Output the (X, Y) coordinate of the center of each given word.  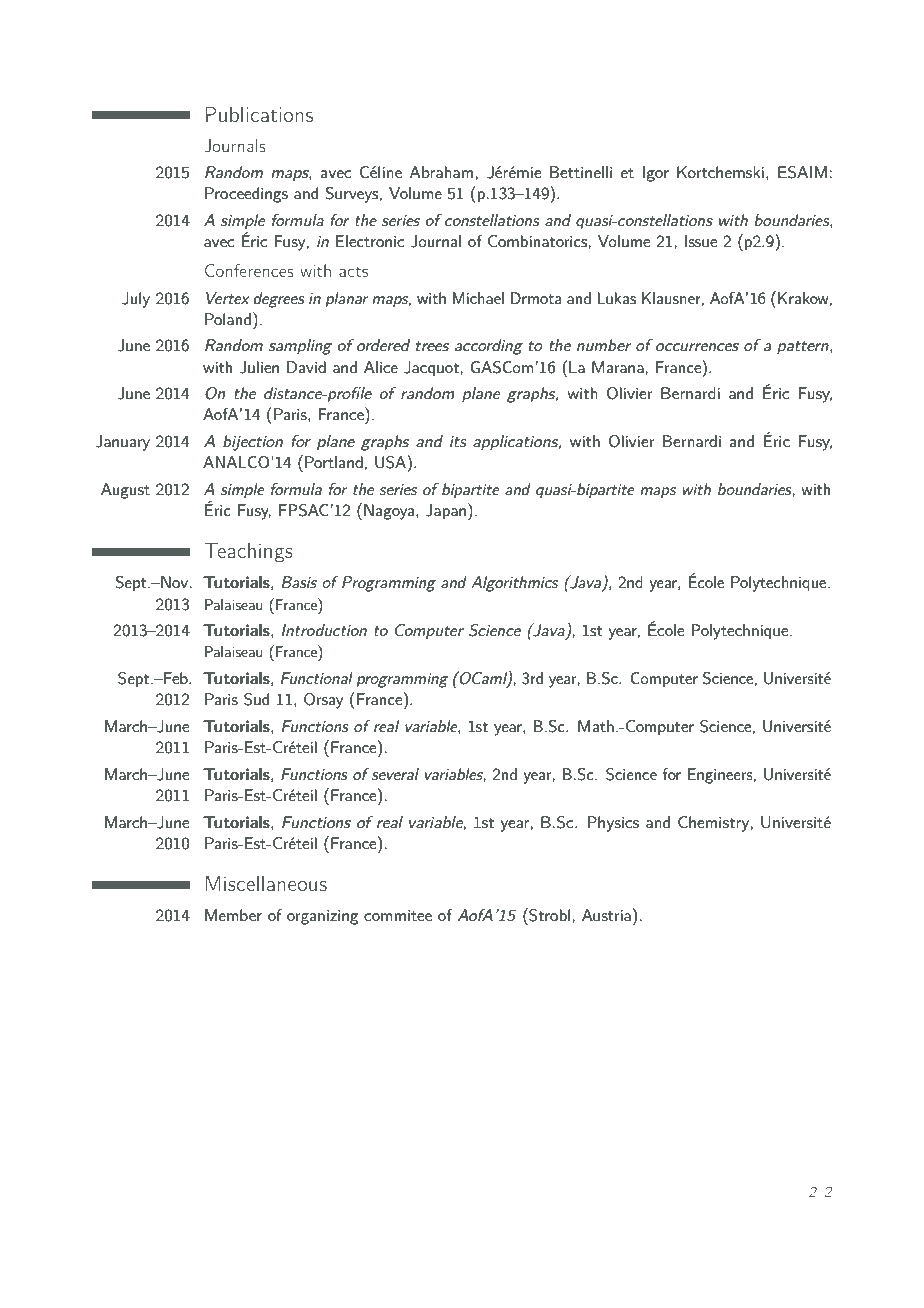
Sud (256, 699)
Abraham (441, 172)
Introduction (324, 630)
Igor (656, 174)
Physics (613, 824)
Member (233, 915)
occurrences (697, 347)
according (489, 347)
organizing (322, 917)
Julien (259, 367)
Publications (259, 114)
